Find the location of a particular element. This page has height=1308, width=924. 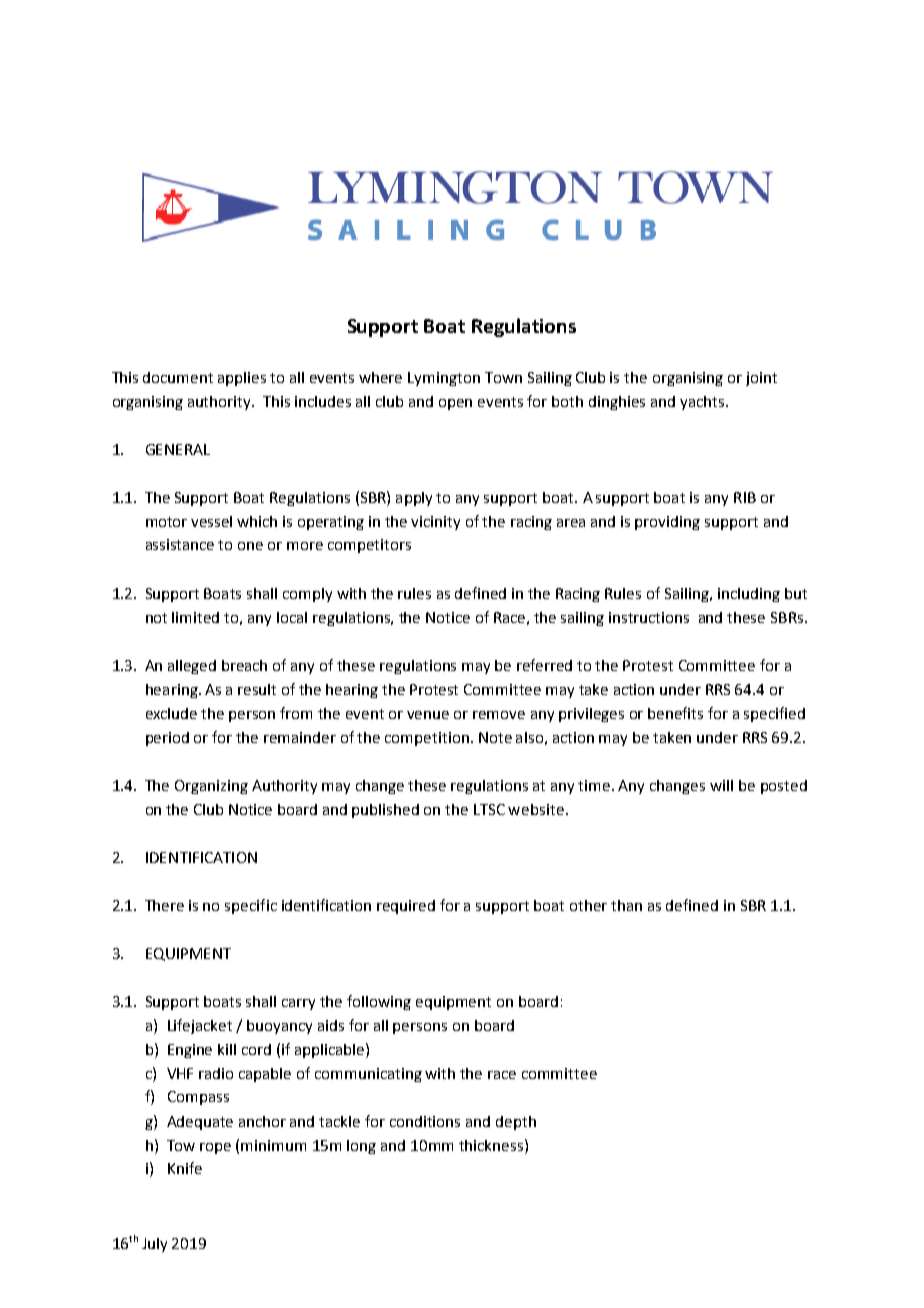

yachts is located at coordinates (703, 403).
